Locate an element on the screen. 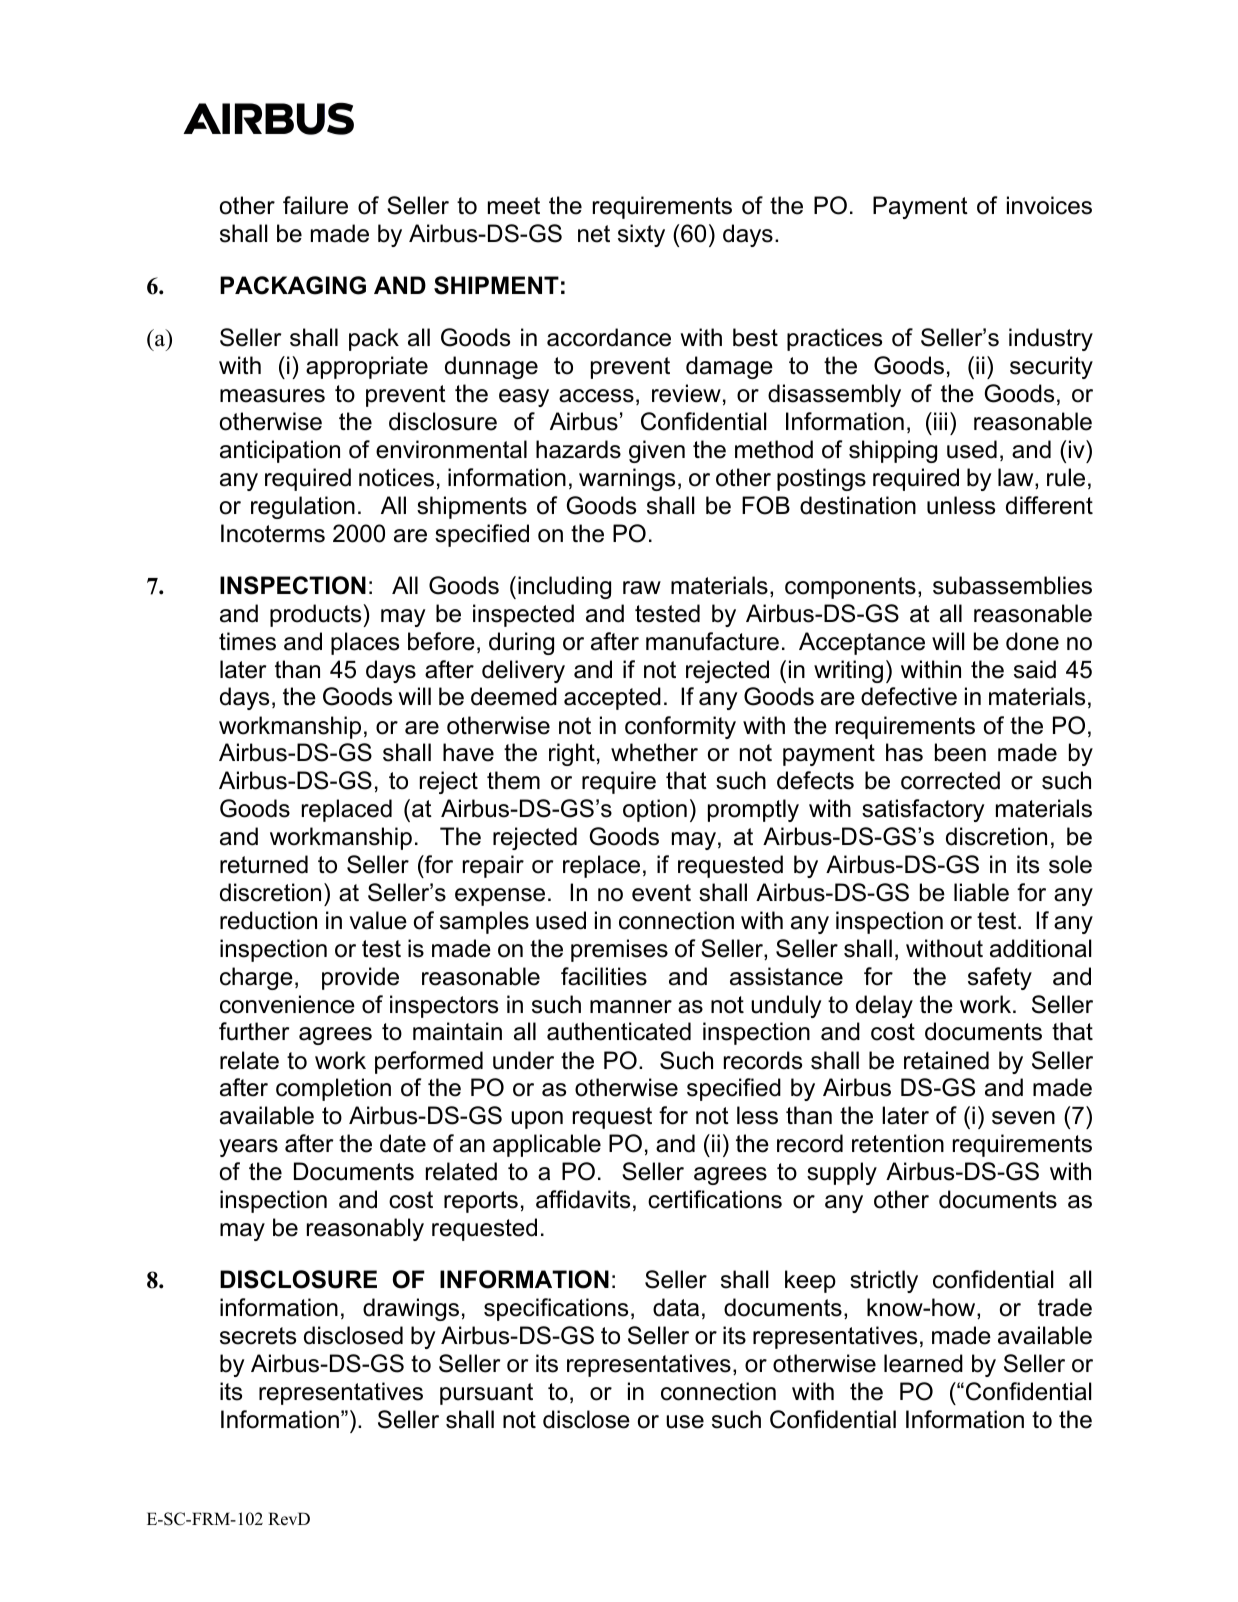 This screenshot has height=1602, width=1238. failure is located at coordinates (315, 205).
